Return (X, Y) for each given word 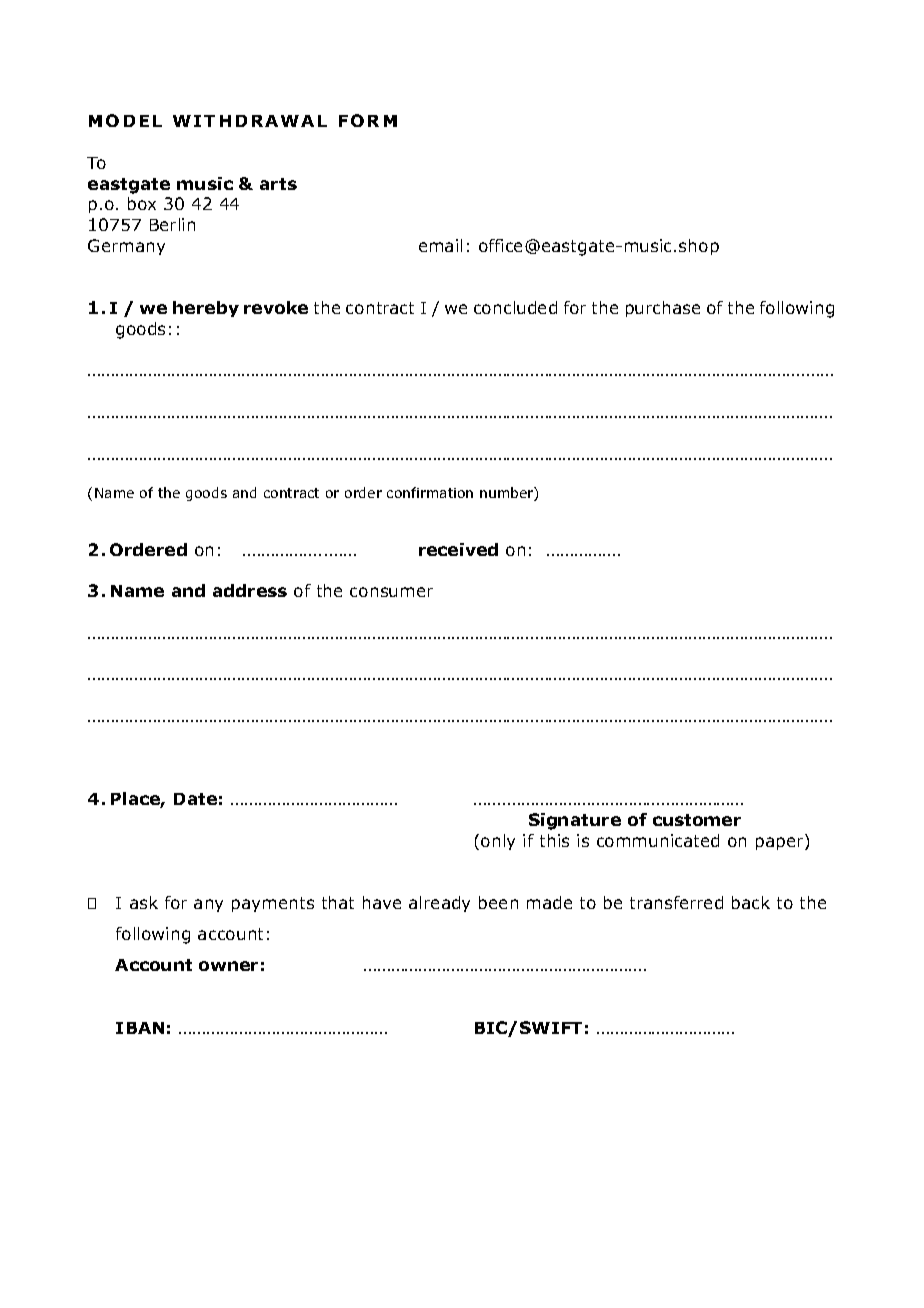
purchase (663, 309)
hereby (206, 309)
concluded (515, 307)
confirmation (430, 492)
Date (195, 799)
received (458, 549)
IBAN (140, 1028)
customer (697, 820)
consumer (391, 592)
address (250, 590)
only (498, 842)
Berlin (172, 224)
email (440, 245)
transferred (676, 902)
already (439, 904)
